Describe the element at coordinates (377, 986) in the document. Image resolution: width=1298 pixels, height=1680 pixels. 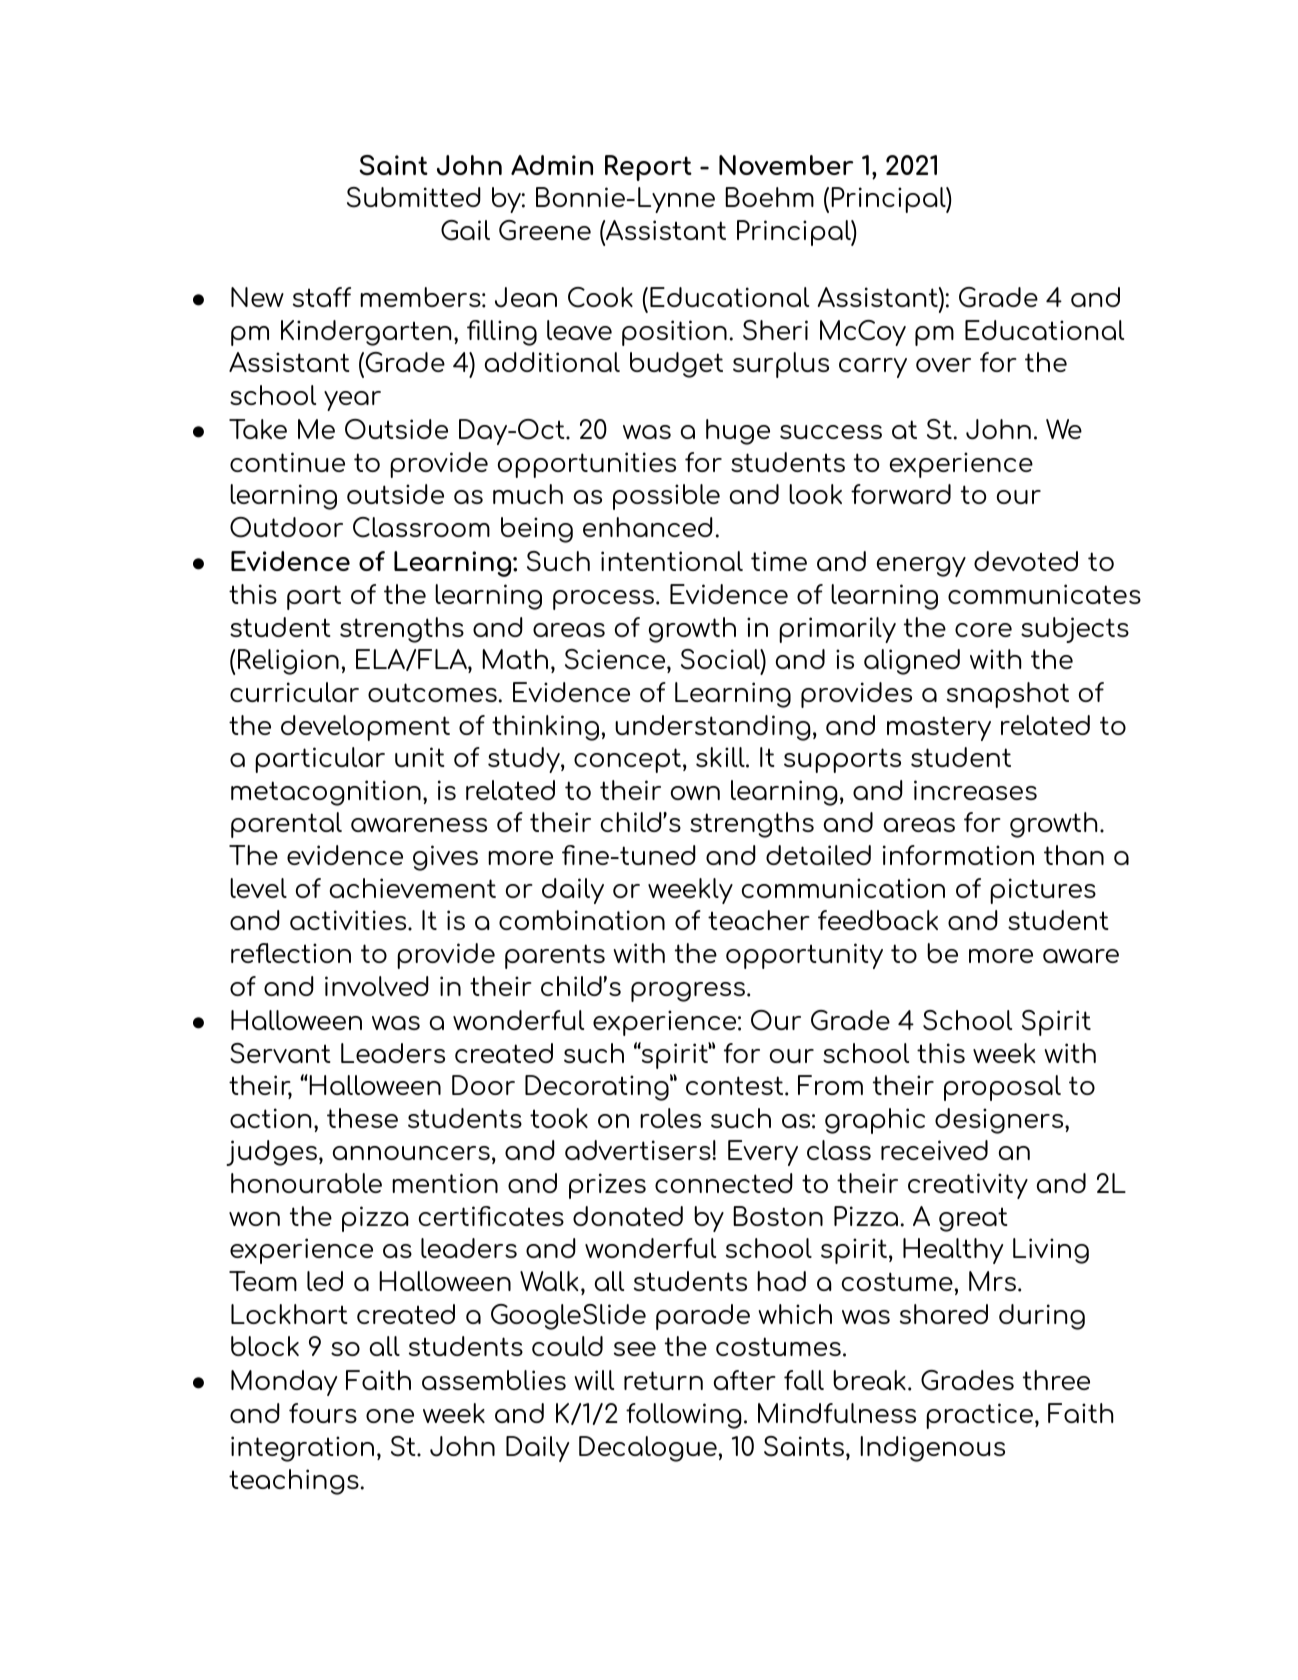
I see `involved` at that location.
